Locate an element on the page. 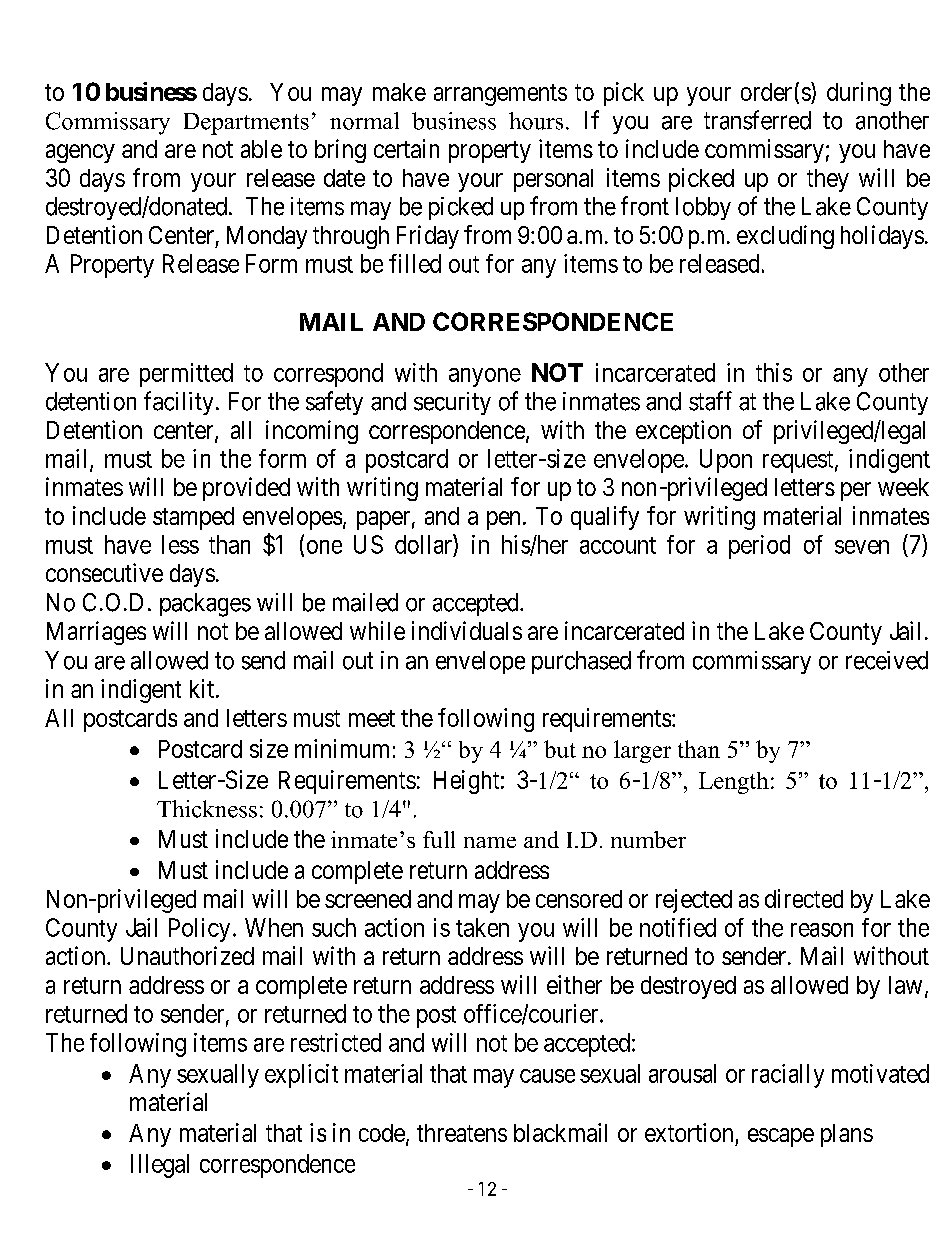 The width and height of the image is (952, 1233). permitted is located at coordinates (186, 375).
